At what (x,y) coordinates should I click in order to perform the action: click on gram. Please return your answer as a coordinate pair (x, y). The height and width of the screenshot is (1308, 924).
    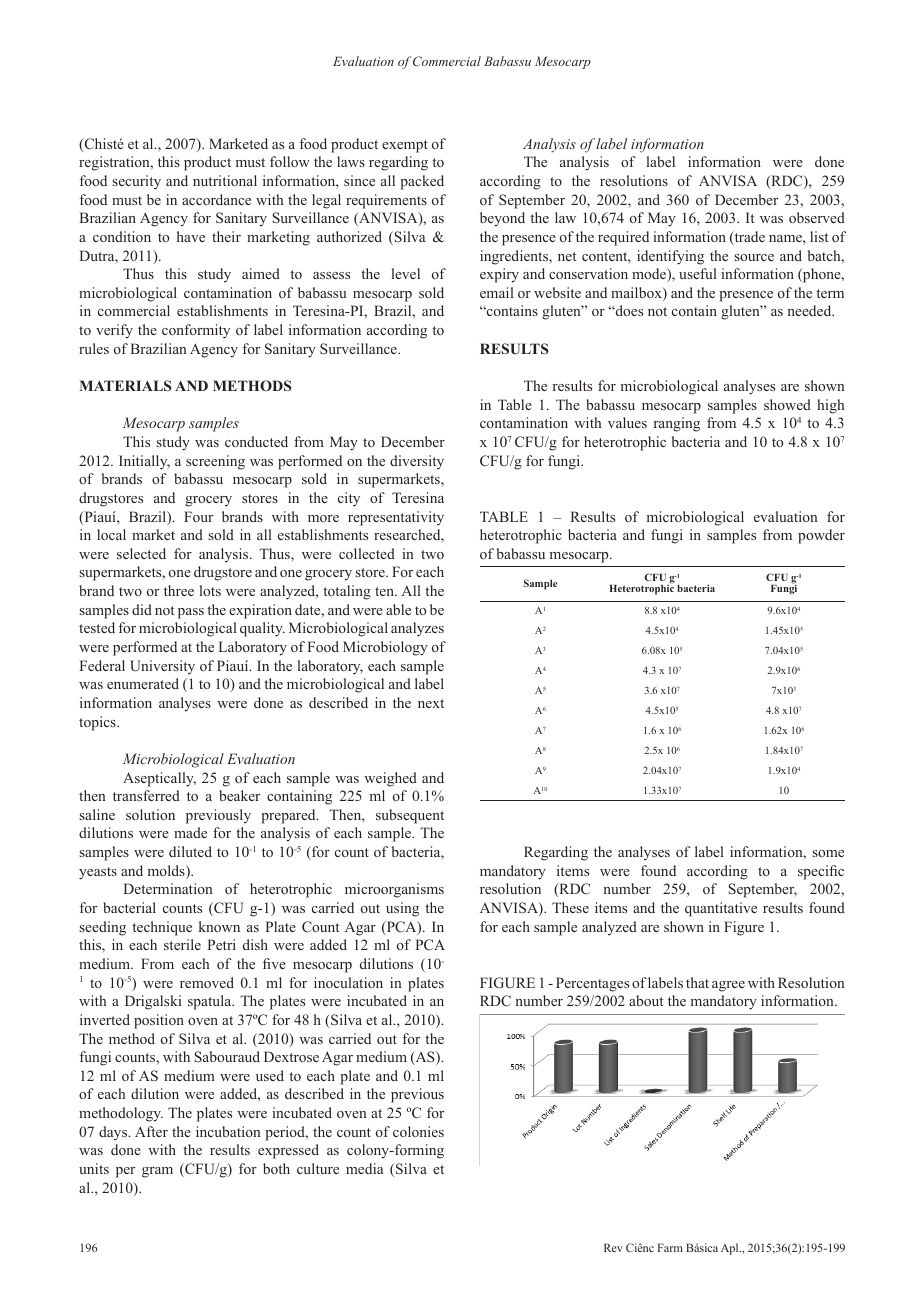
    Looking at the image, I should click on (157, 1172).
